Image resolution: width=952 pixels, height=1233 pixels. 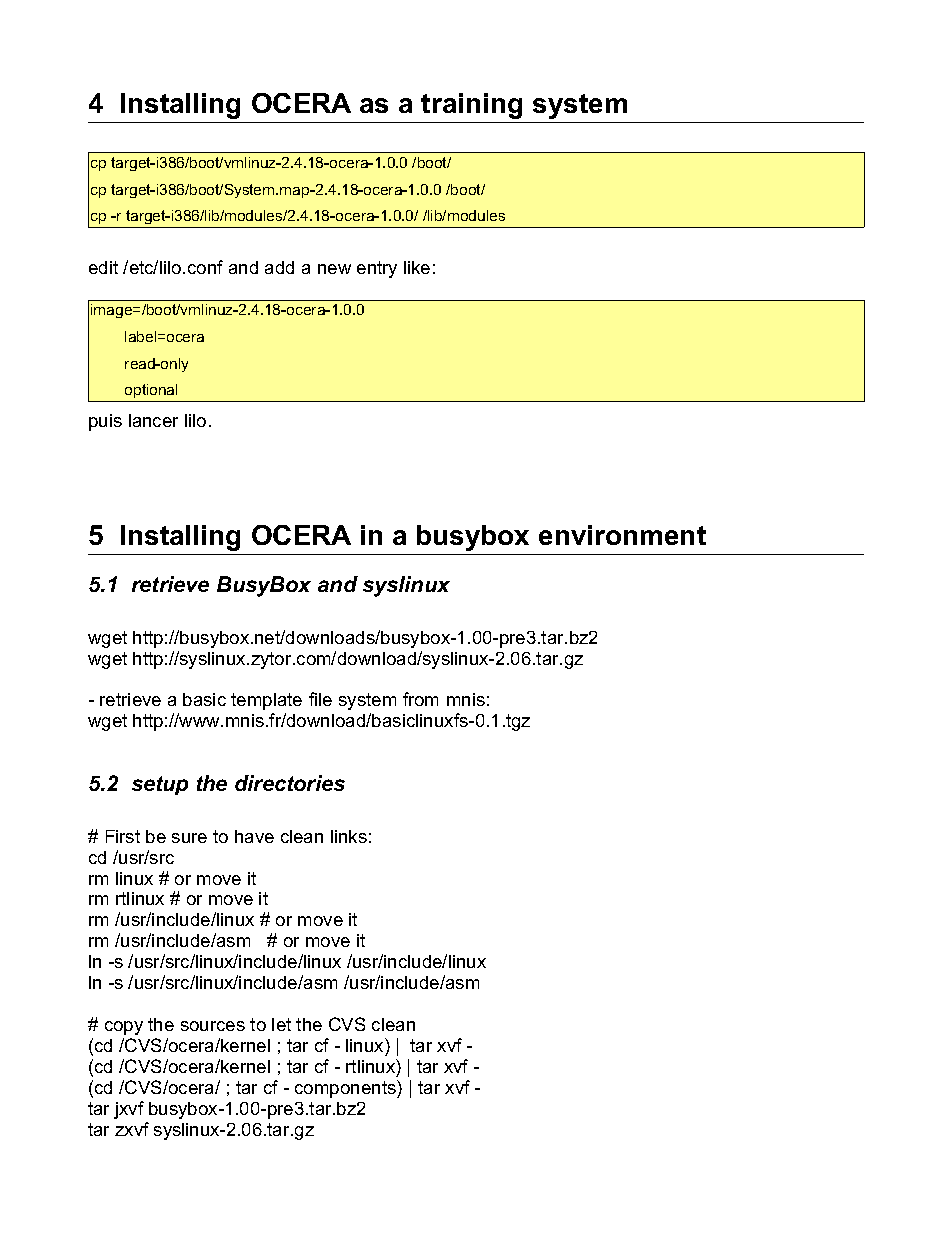 I want to click on setup, so click(x=160, y=785).
